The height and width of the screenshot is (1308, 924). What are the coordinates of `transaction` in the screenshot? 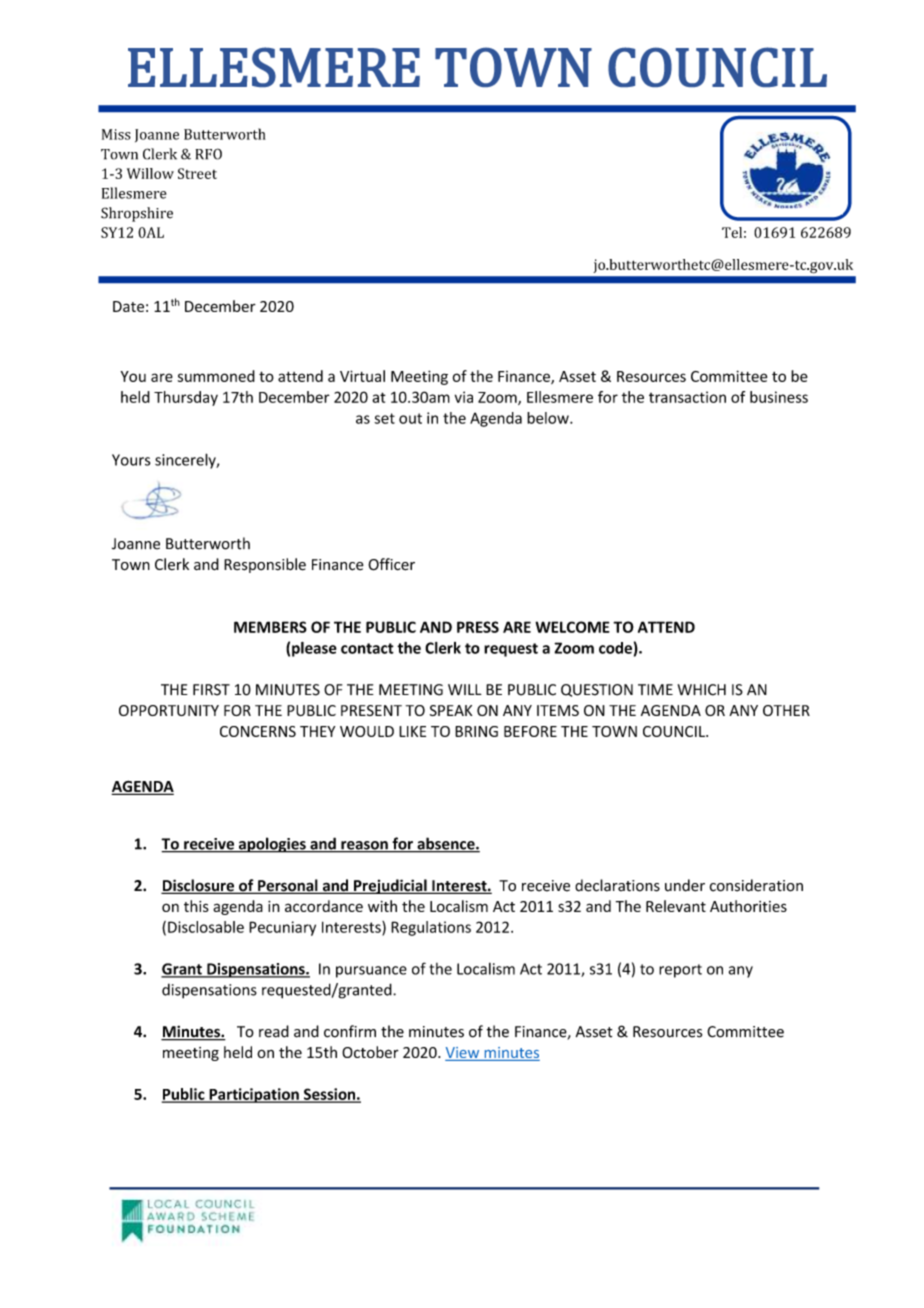 It's located at (687, 397).
